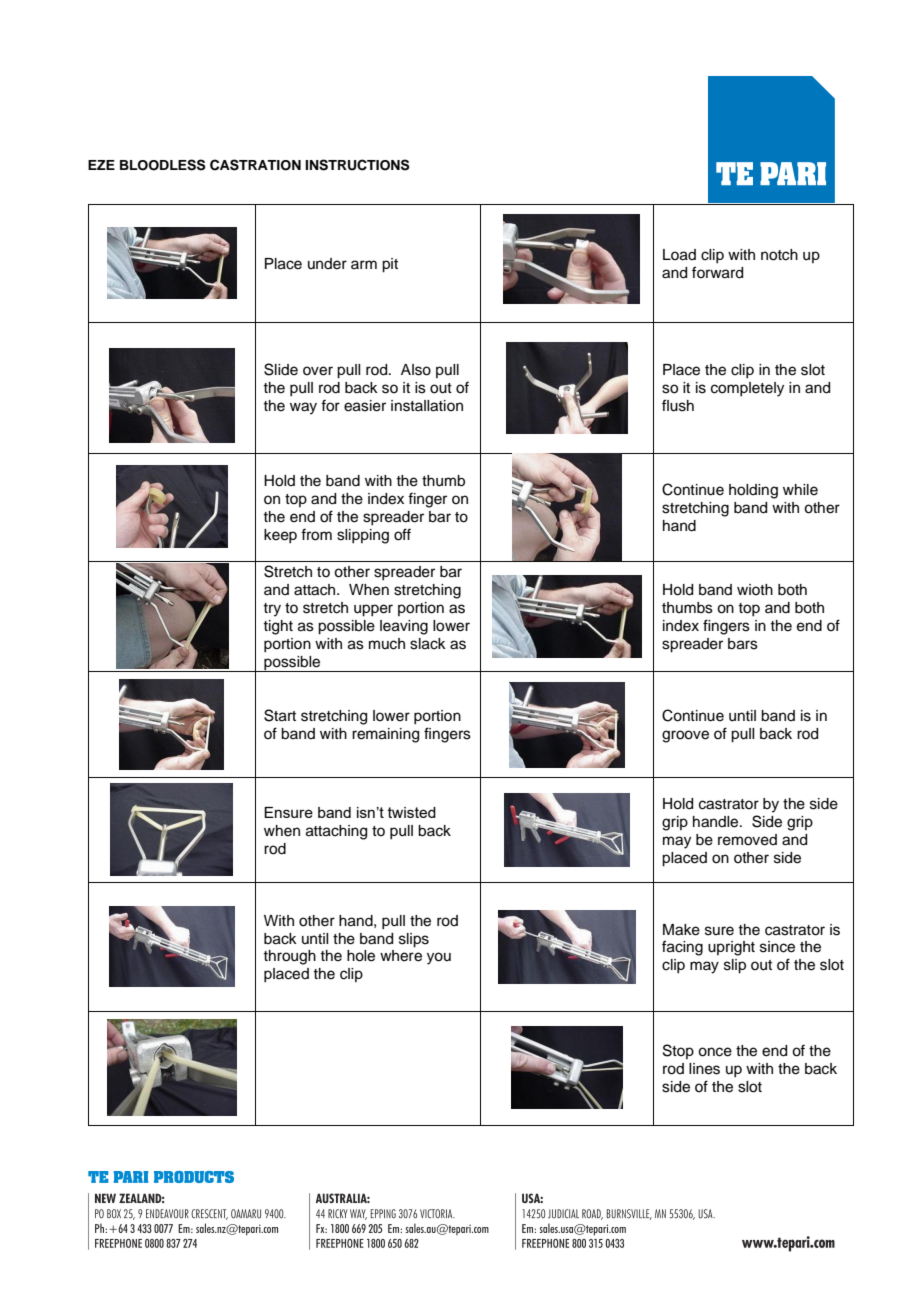  Describe the element at coordinates (162, 165) in the image. I see `BLOODLESS` at that location.
